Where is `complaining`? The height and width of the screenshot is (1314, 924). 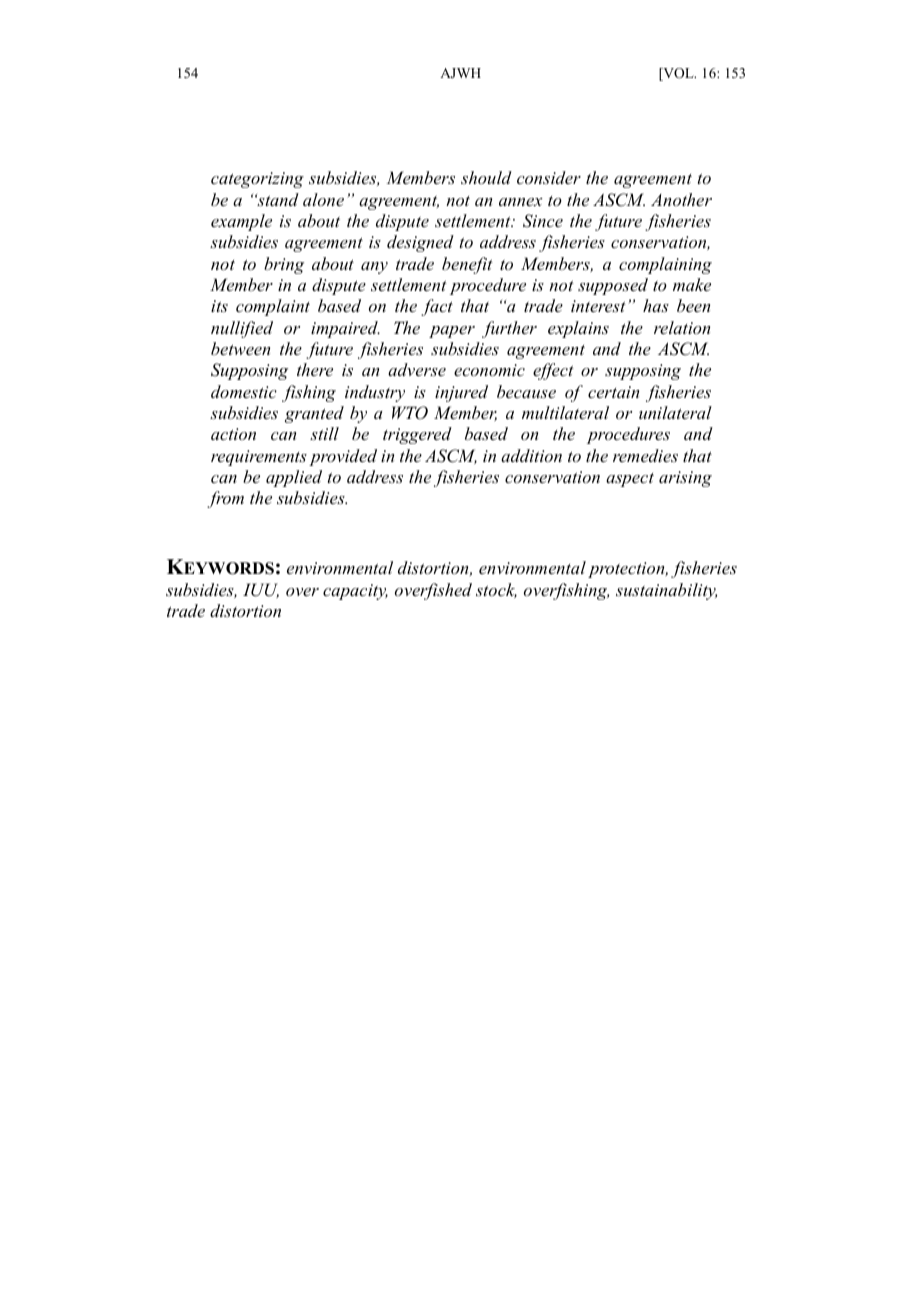 complaining is located at coordinates (665, 265).
